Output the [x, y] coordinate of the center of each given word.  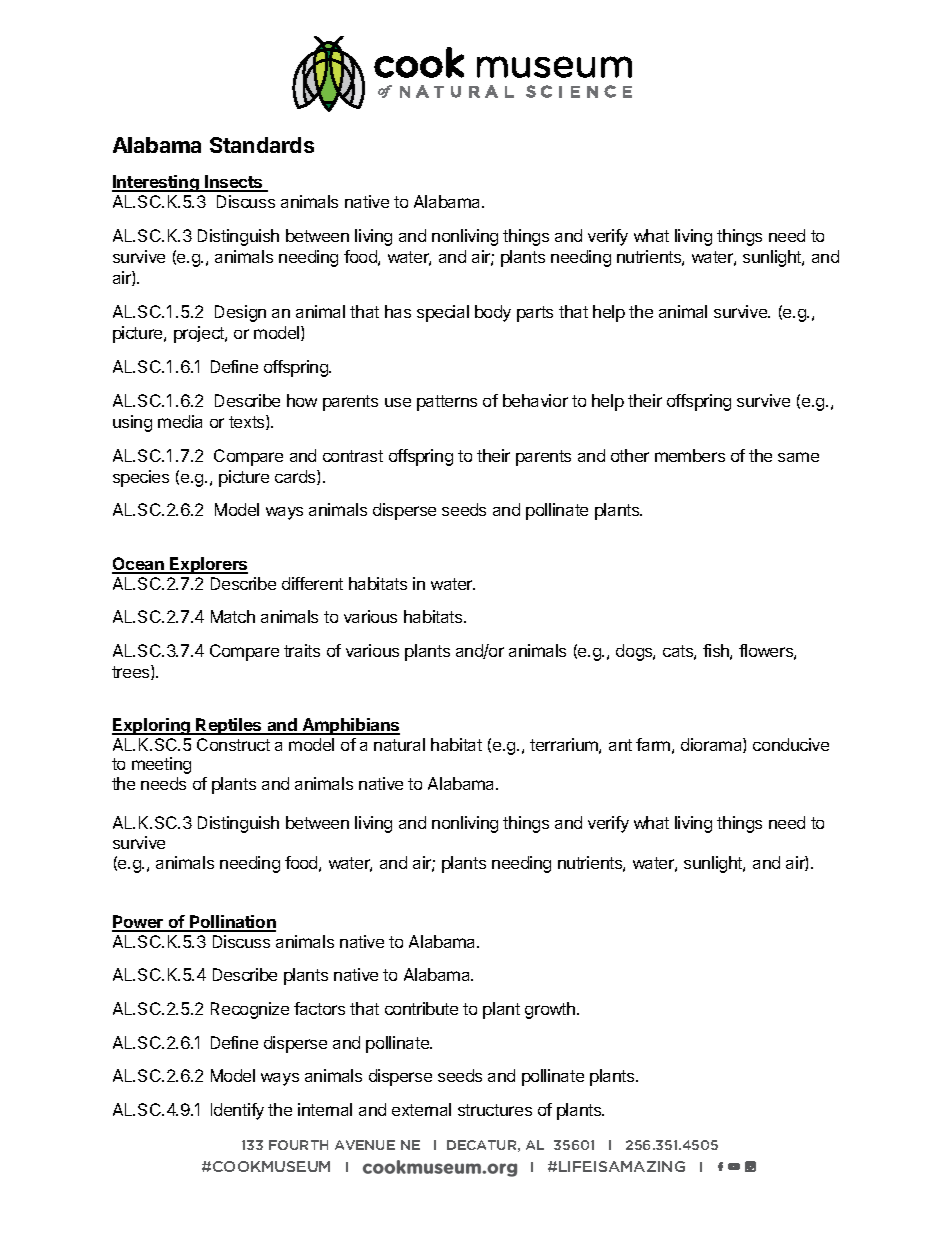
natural [399, 744]
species [141, 478]
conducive [791, 744]
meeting [161, 765]
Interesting [156, 183]
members [690, 455]
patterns [447, 403]
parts [535, 314]
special [443, 313]
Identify [237, 1111]
